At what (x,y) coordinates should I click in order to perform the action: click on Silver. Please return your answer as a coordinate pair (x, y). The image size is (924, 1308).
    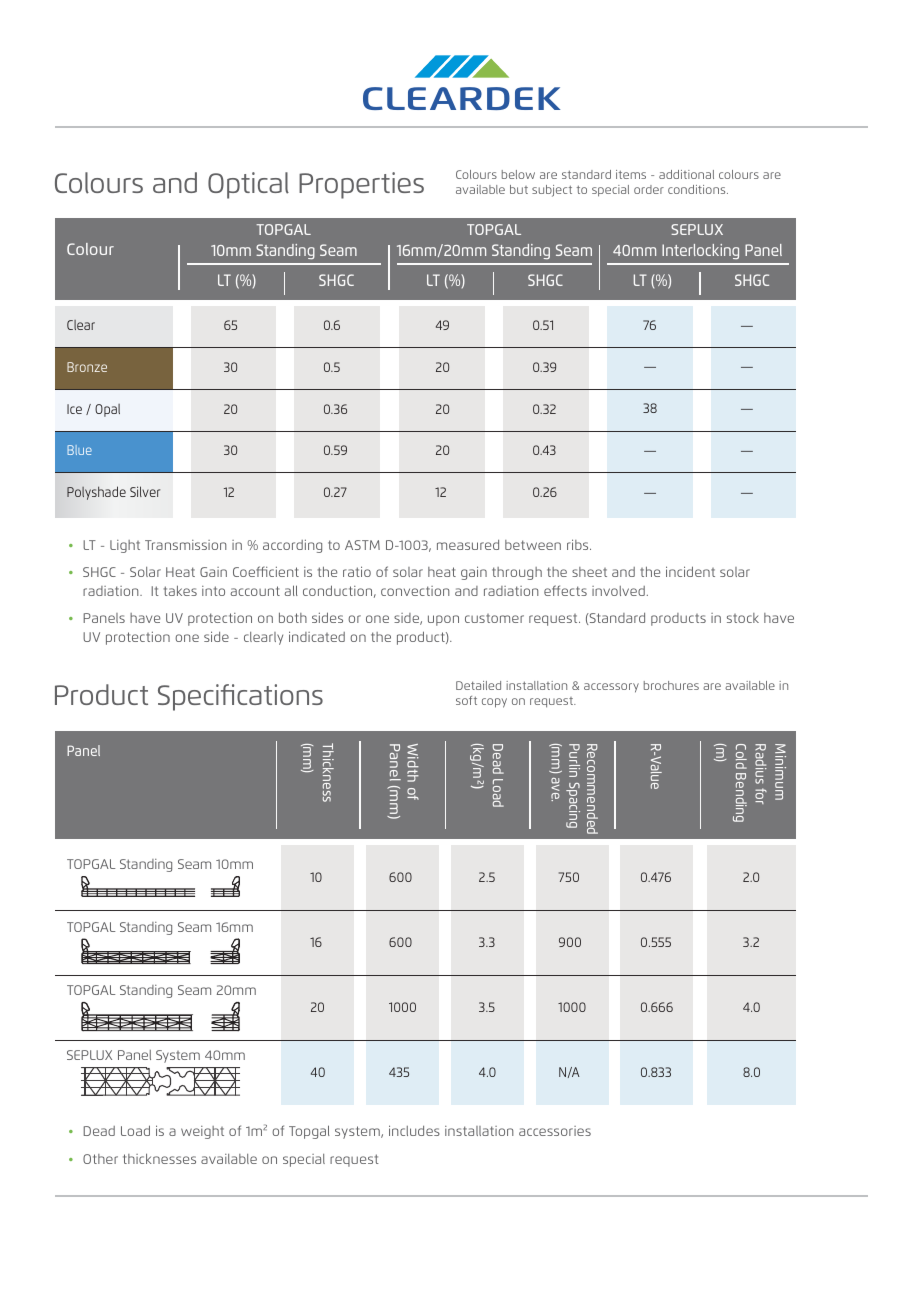
    Looking at the image, I should click on (145, 491).
